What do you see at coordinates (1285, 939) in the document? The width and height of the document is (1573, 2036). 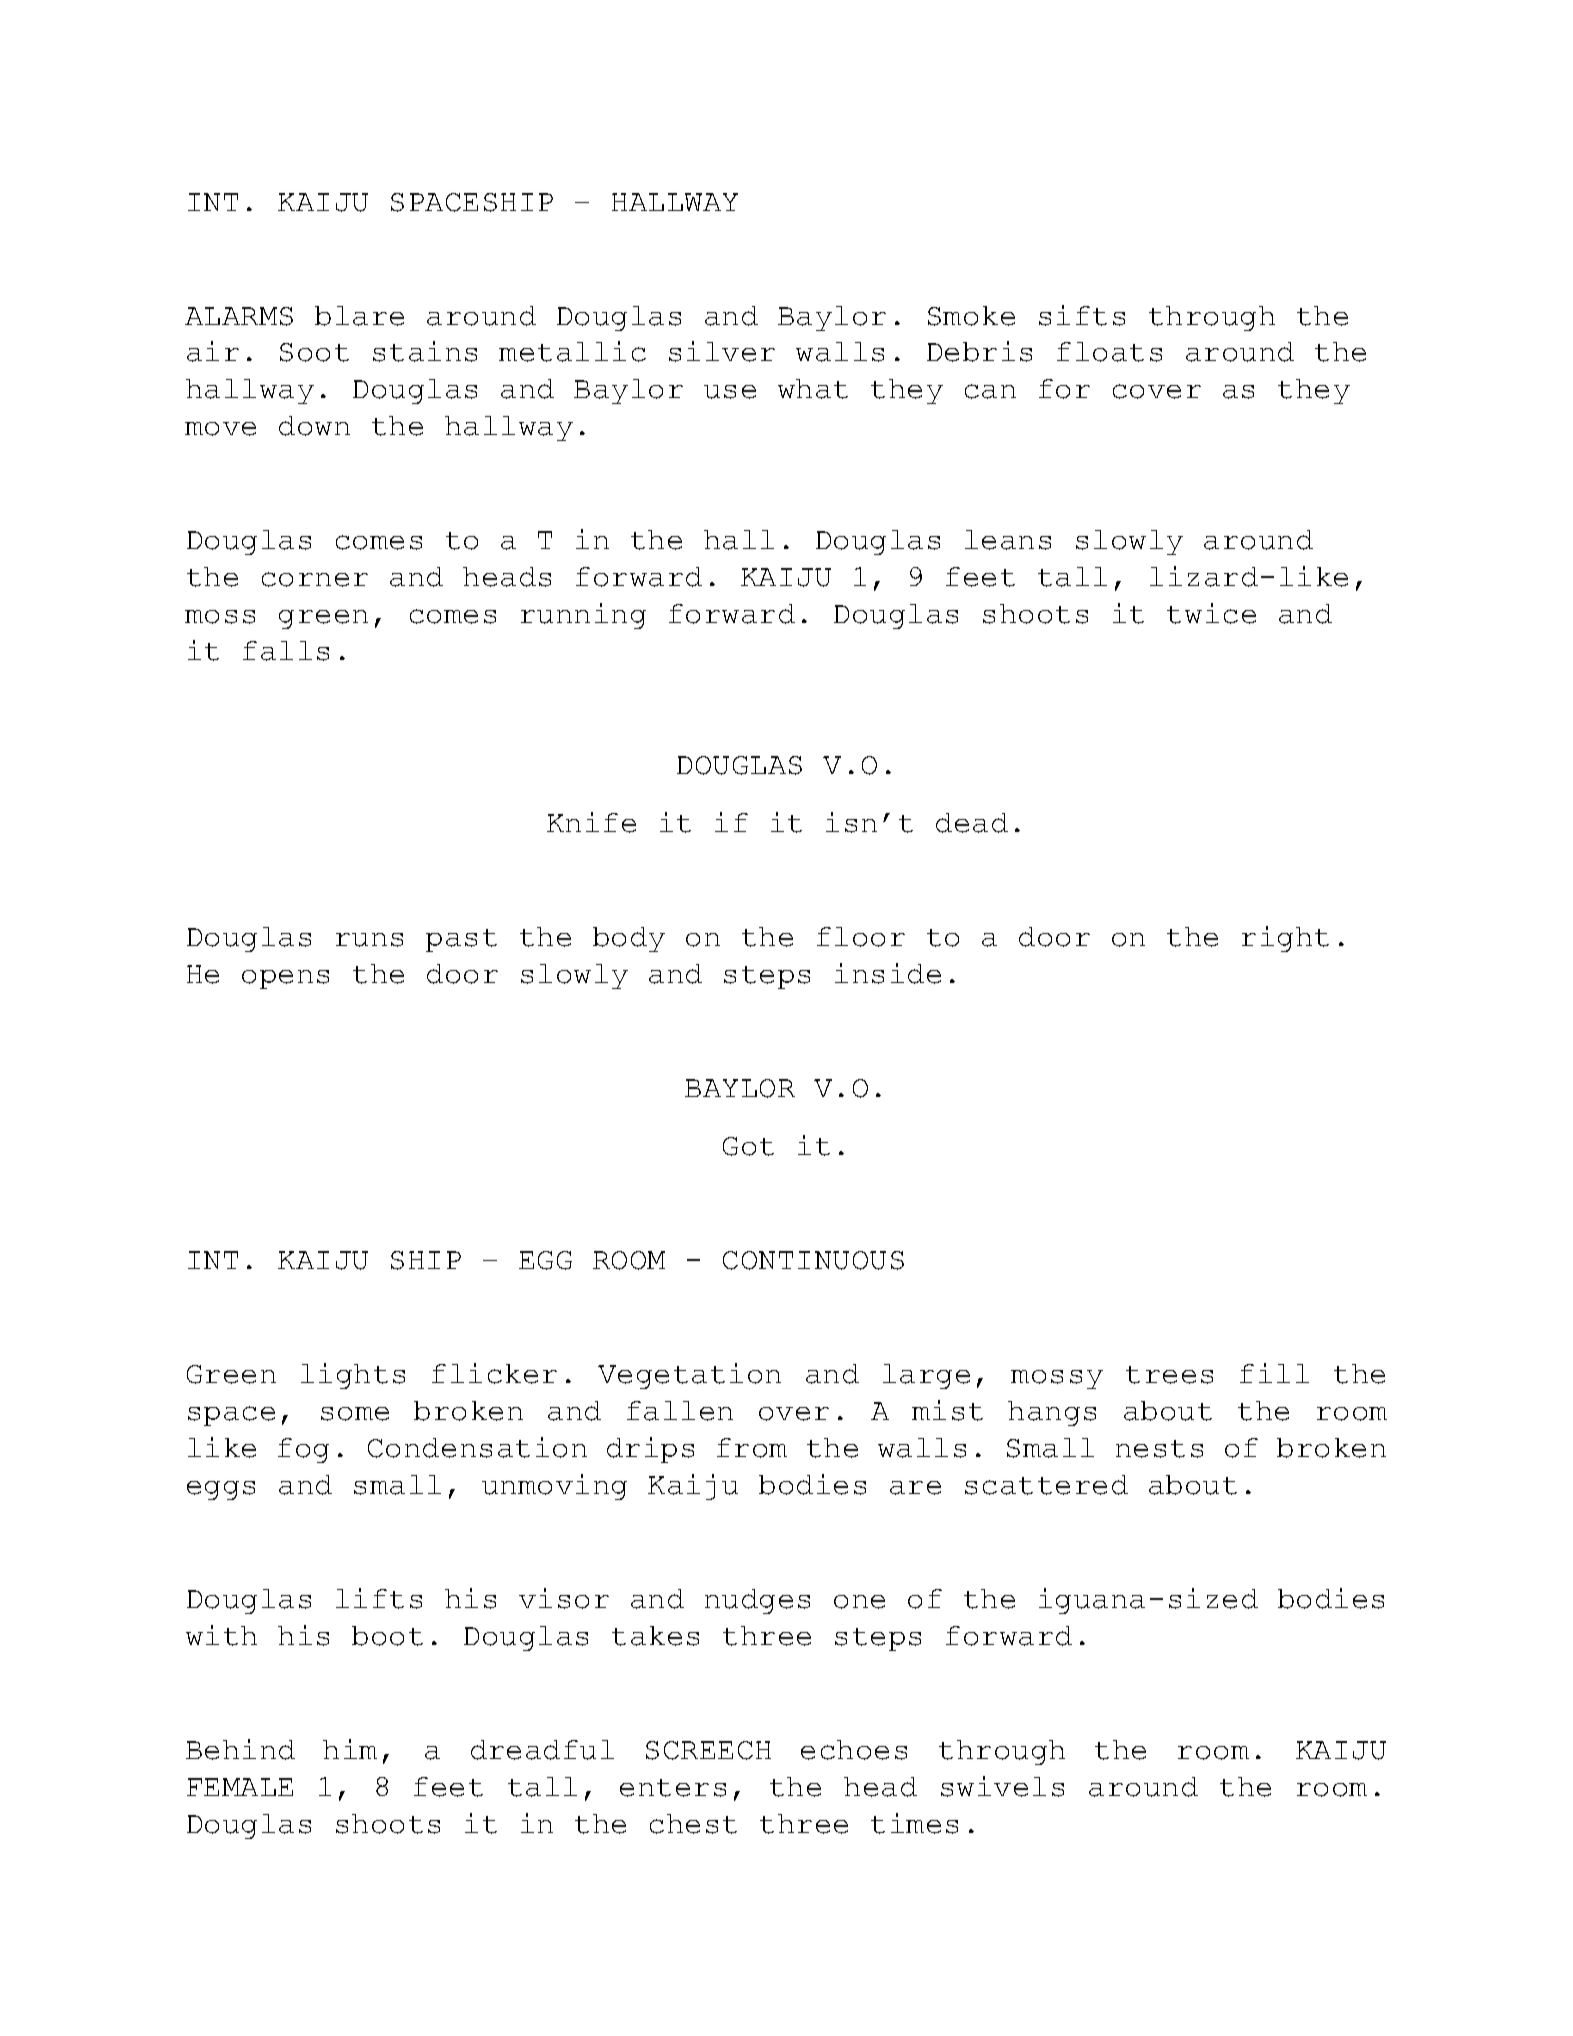 I see `right` at bounding box center [1285, 939].
